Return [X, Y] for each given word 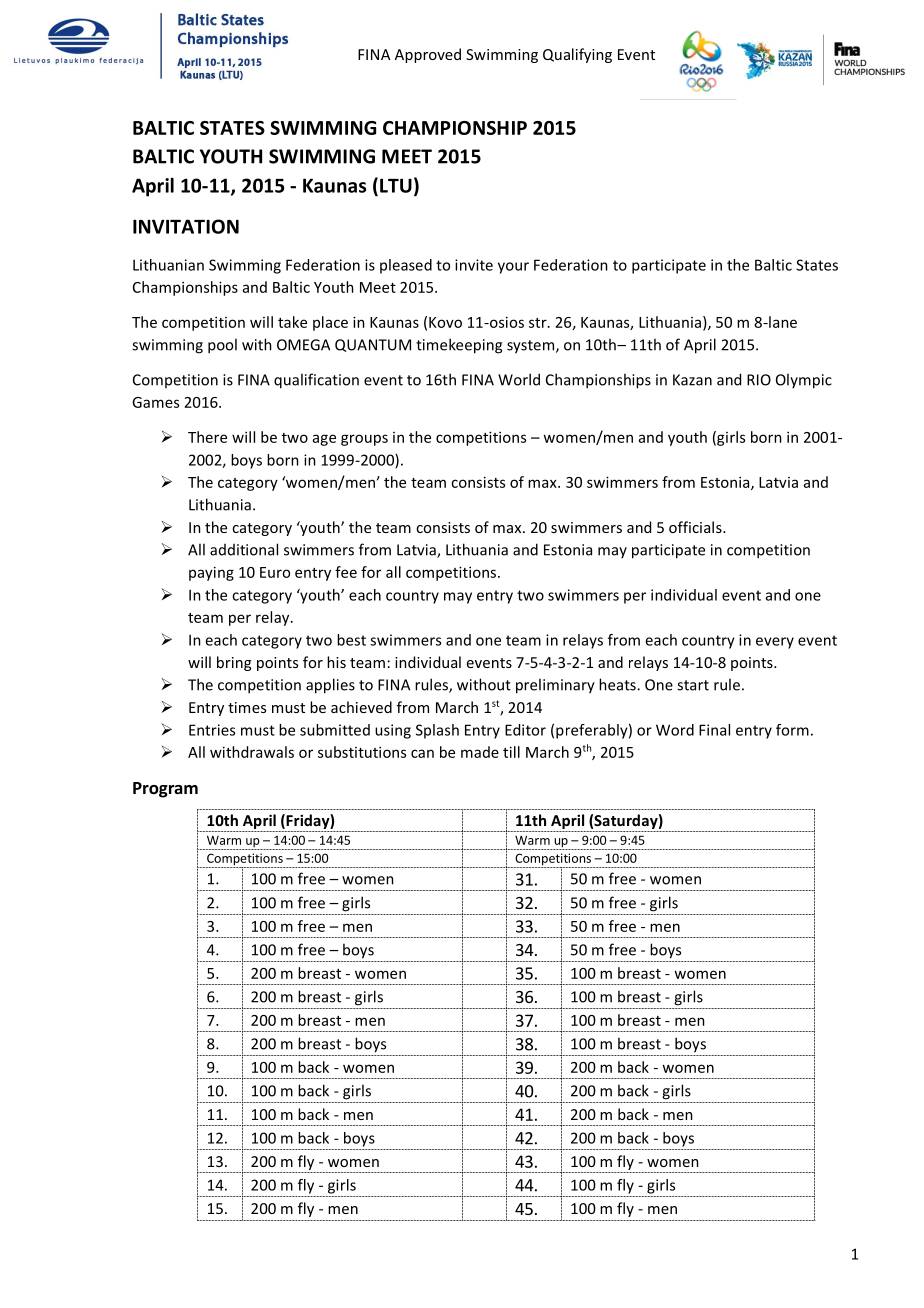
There [207, 437]
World [519, 379]
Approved [428, 55]
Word [675, 730]
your [513, 268]
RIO [759, 380]
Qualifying [577, 55]
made [480, 752]
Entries [212, 730]
